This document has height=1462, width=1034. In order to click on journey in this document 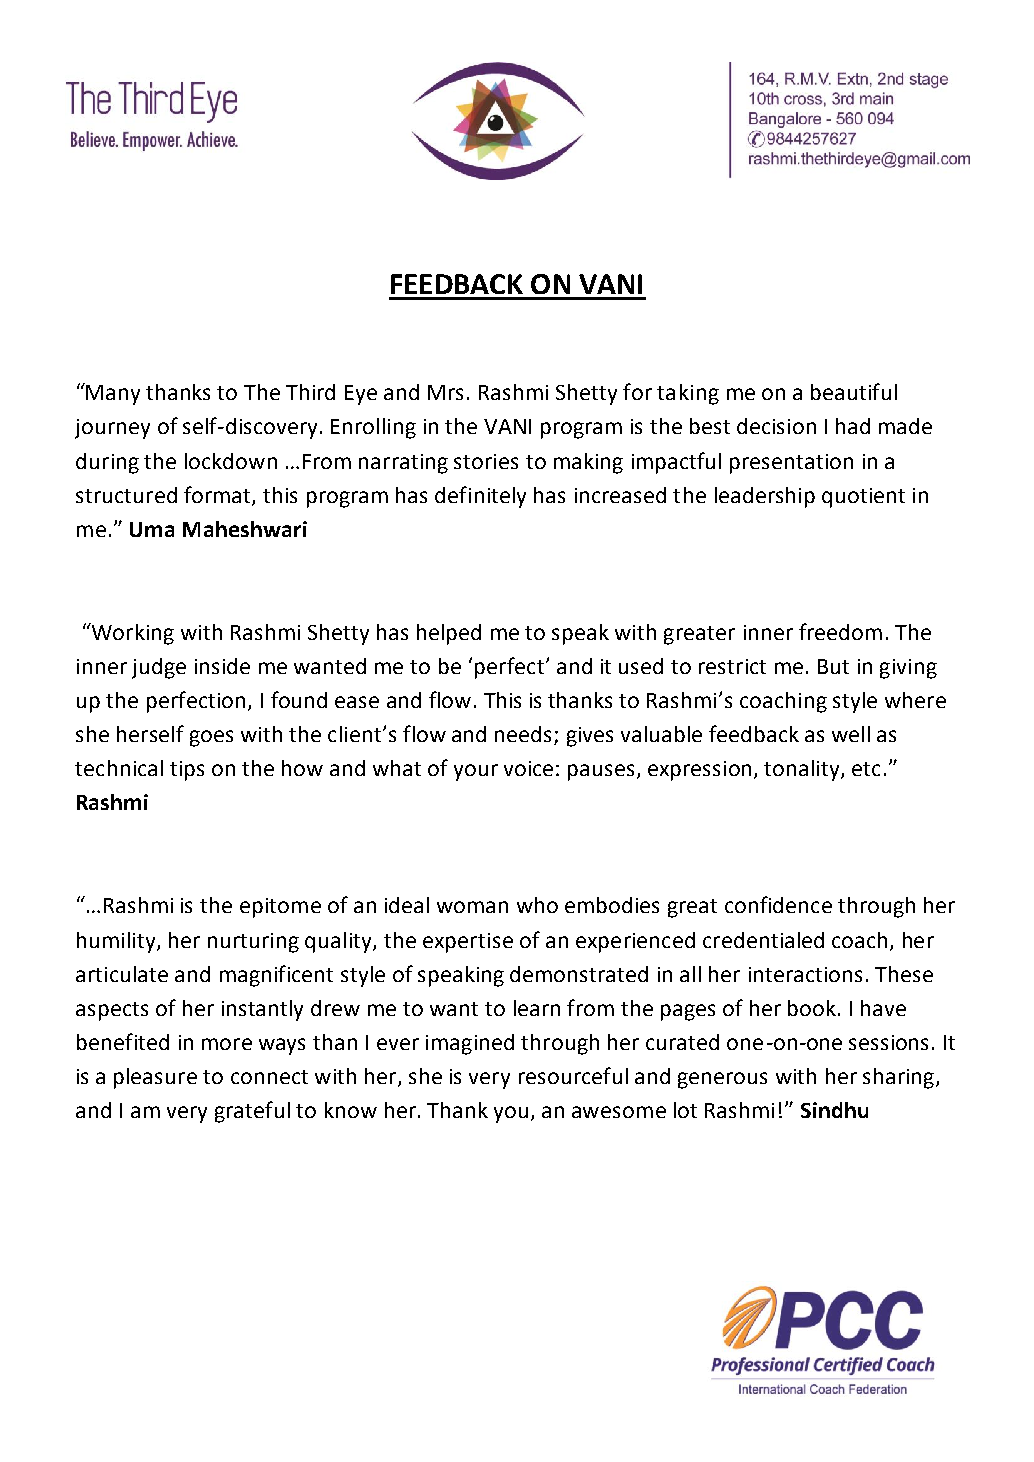, I will do `click(112, 429)`.
